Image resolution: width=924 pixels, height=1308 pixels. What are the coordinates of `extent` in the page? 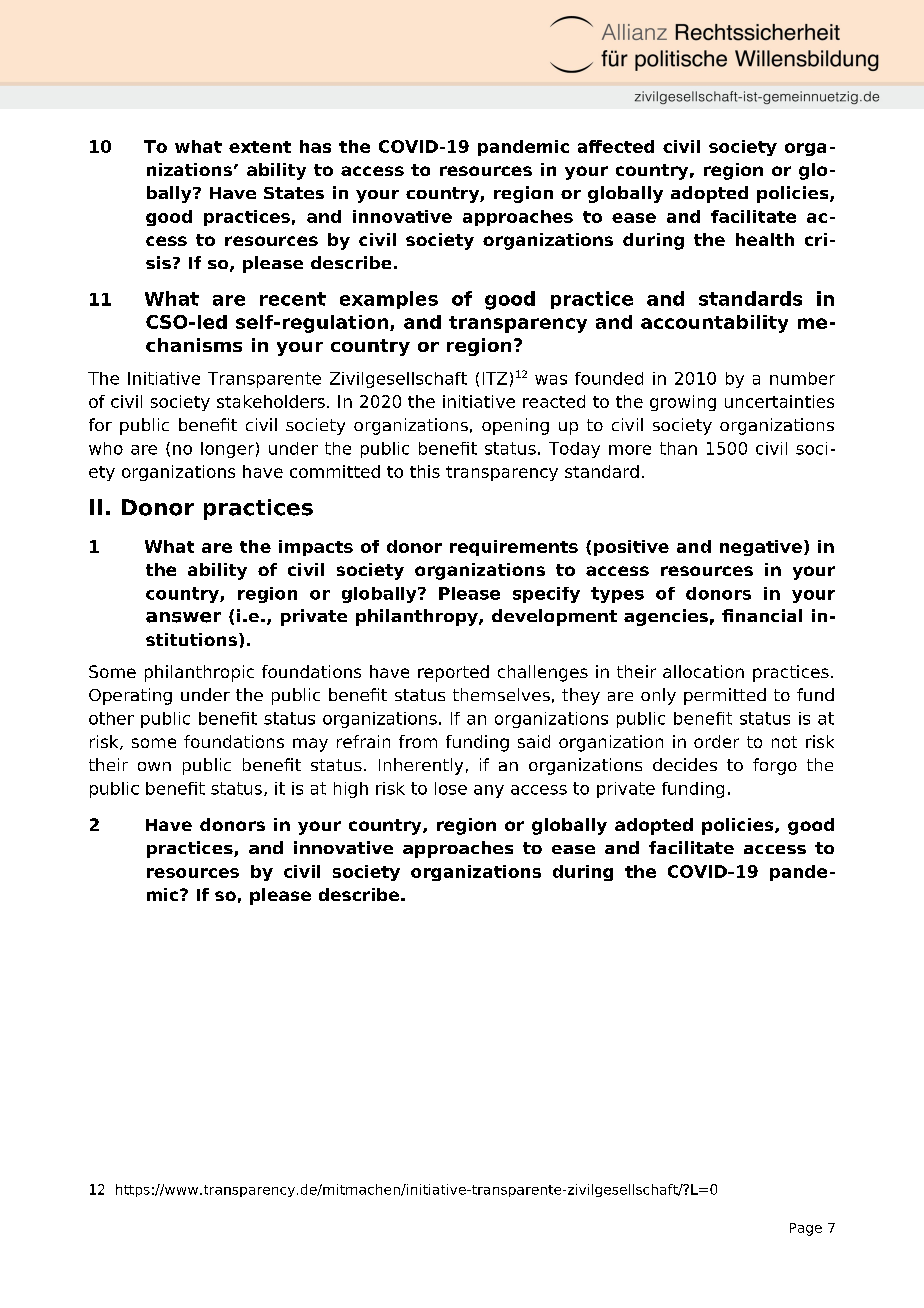 It's located at (260, 147).
